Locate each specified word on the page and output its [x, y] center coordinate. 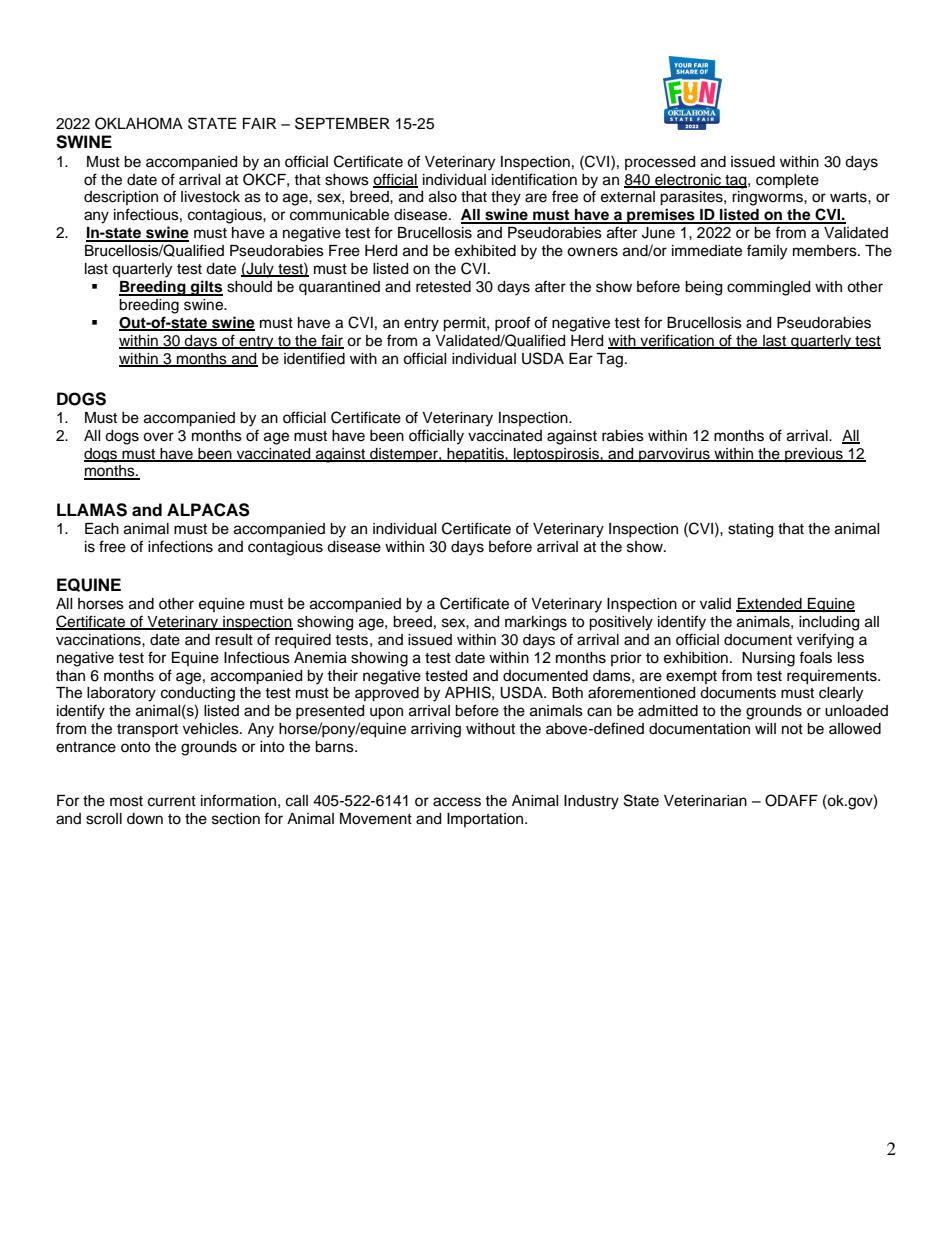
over [158, 437]
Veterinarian [705, 801]
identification [534, 179]
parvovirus [674, 455]
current [172, 801]
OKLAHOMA [139, 123]
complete [787, 181]
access [457, 802]
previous [814, 455]
